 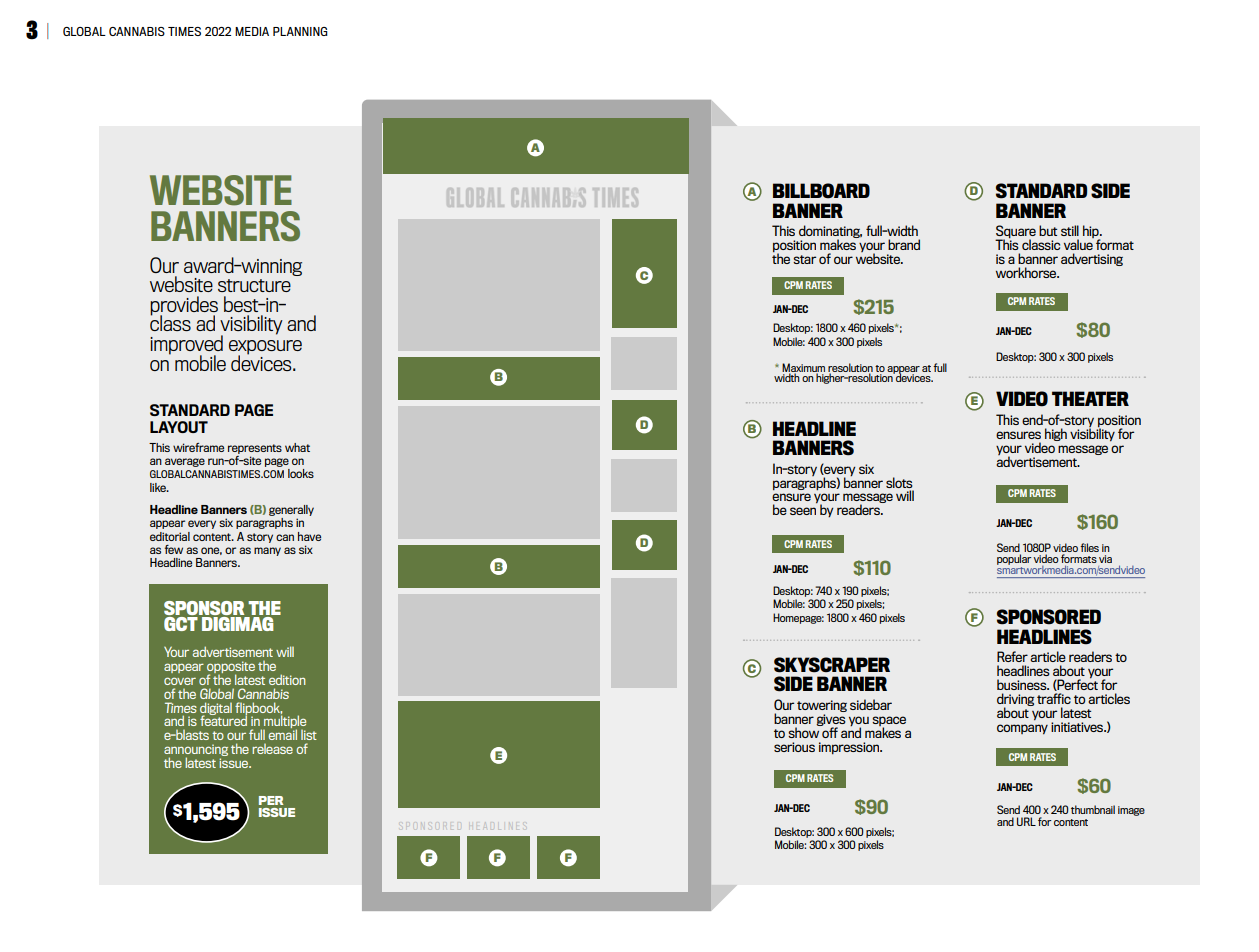 I want to click on star, so click(x=804, y=259).
